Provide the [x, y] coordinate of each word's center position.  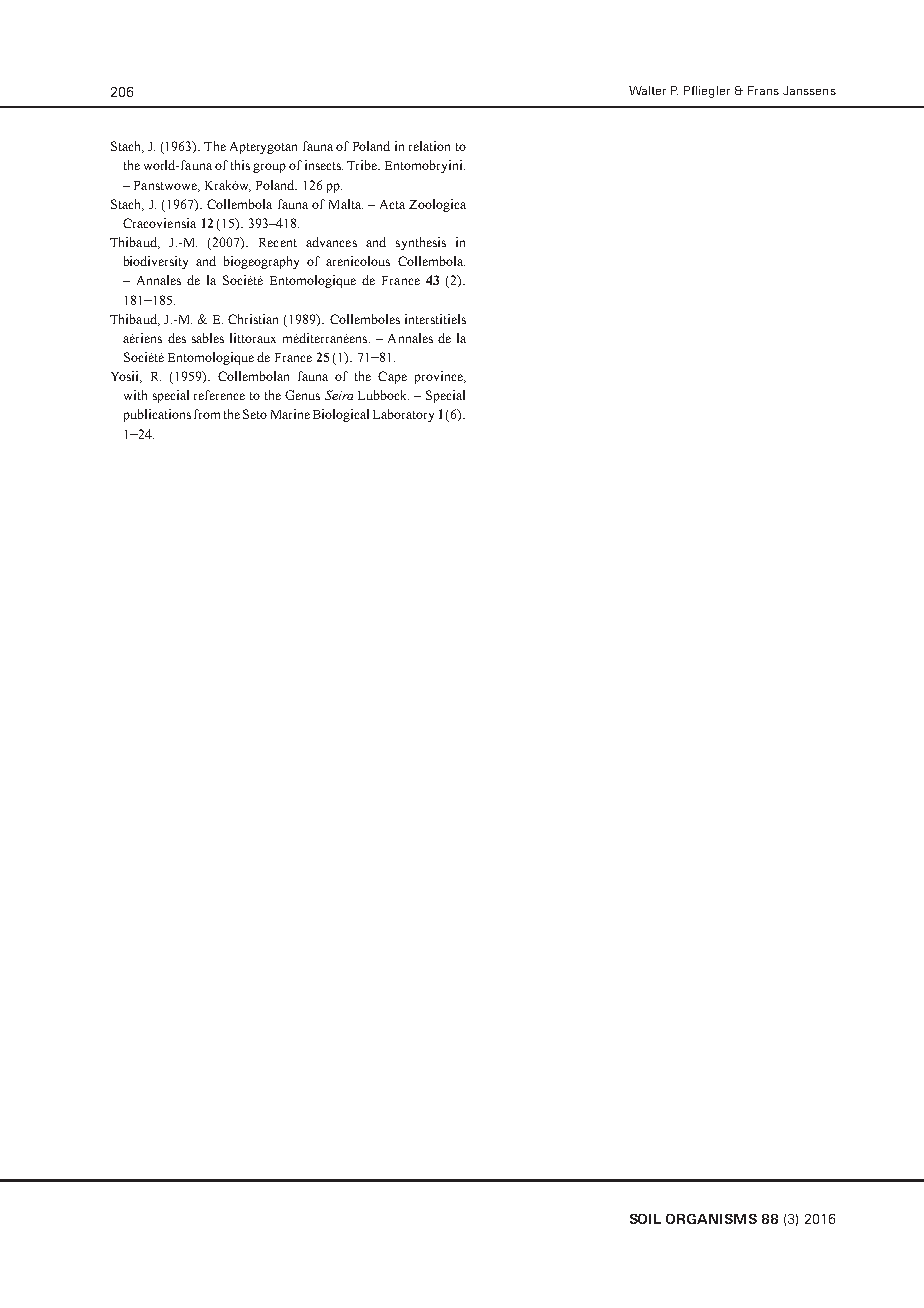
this [240, 165]
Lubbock [383, 395]
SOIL [645, 1219]
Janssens [809, 90]
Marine [290, 414]
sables [208, 338]
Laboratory [403, 415]
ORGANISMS [711, 1219]
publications [157, 415]
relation [429, 146]
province [440, 377]
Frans [763, 90]
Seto [255, 414]
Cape [392, 377]
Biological [341, 415]
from [207, 414]
